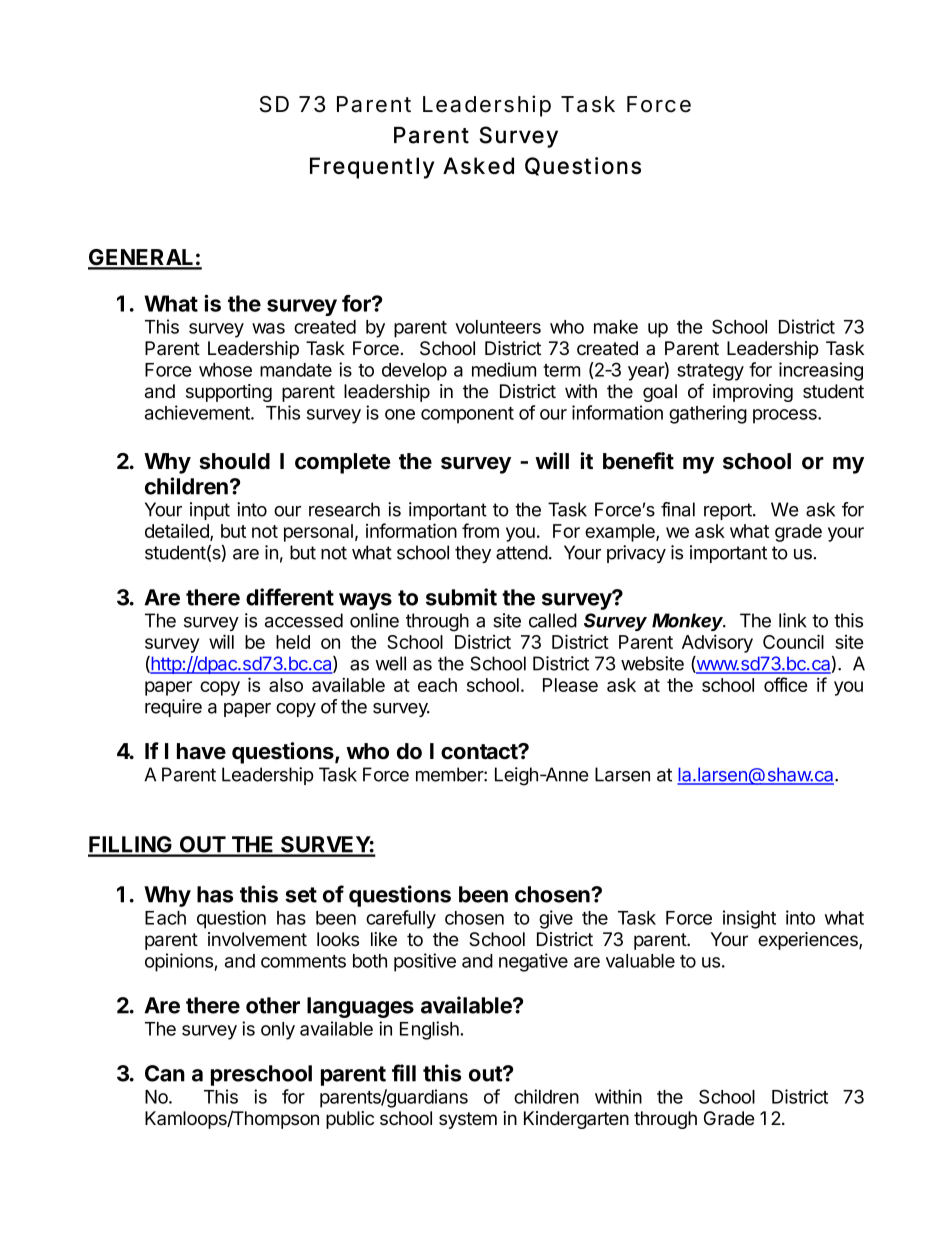 This image has width=952, height=1233. Describe the element at coordinates (165, 1073) in the image. I see `Can` at that location.
